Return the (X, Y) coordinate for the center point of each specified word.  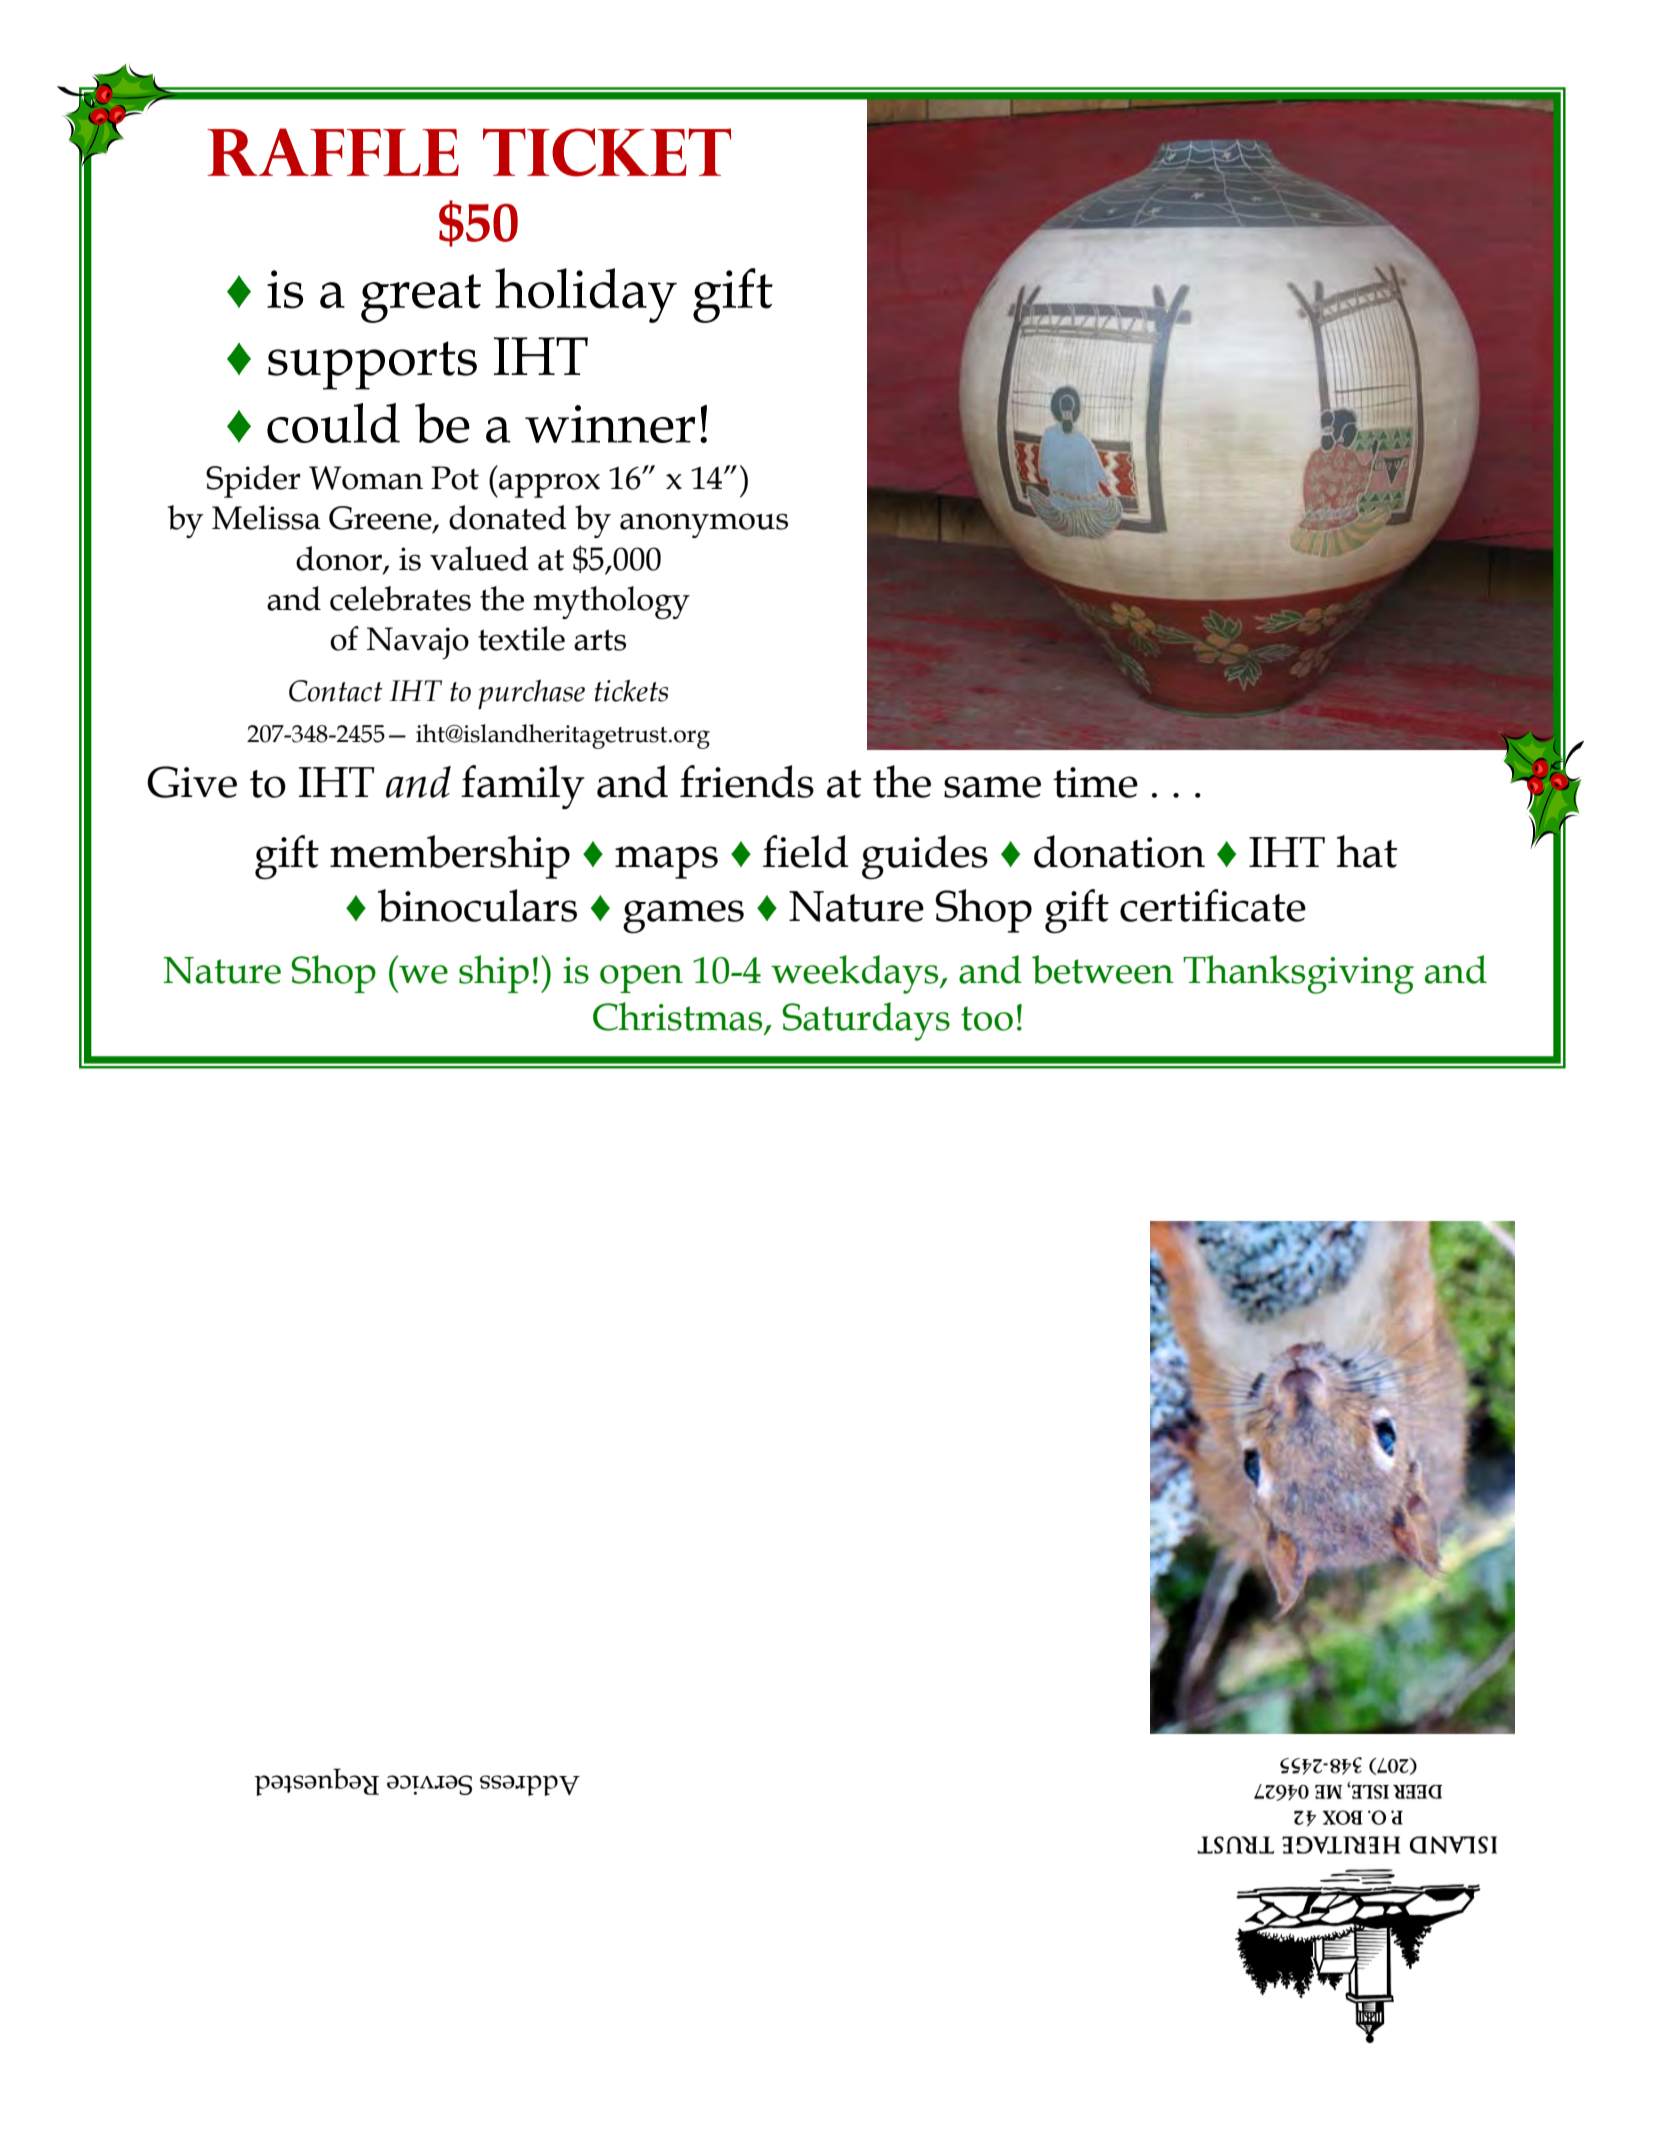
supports (372, 365)
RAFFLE (333, 152)
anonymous (704, 525)
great (421, 298)
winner (610, 424)
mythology (611, 602)
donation (1119, 851)
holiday (586, 295)
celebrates (400, 598)
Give (192, 782)
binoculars (477, 905)
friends (747, 781)
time (1095, 782)
